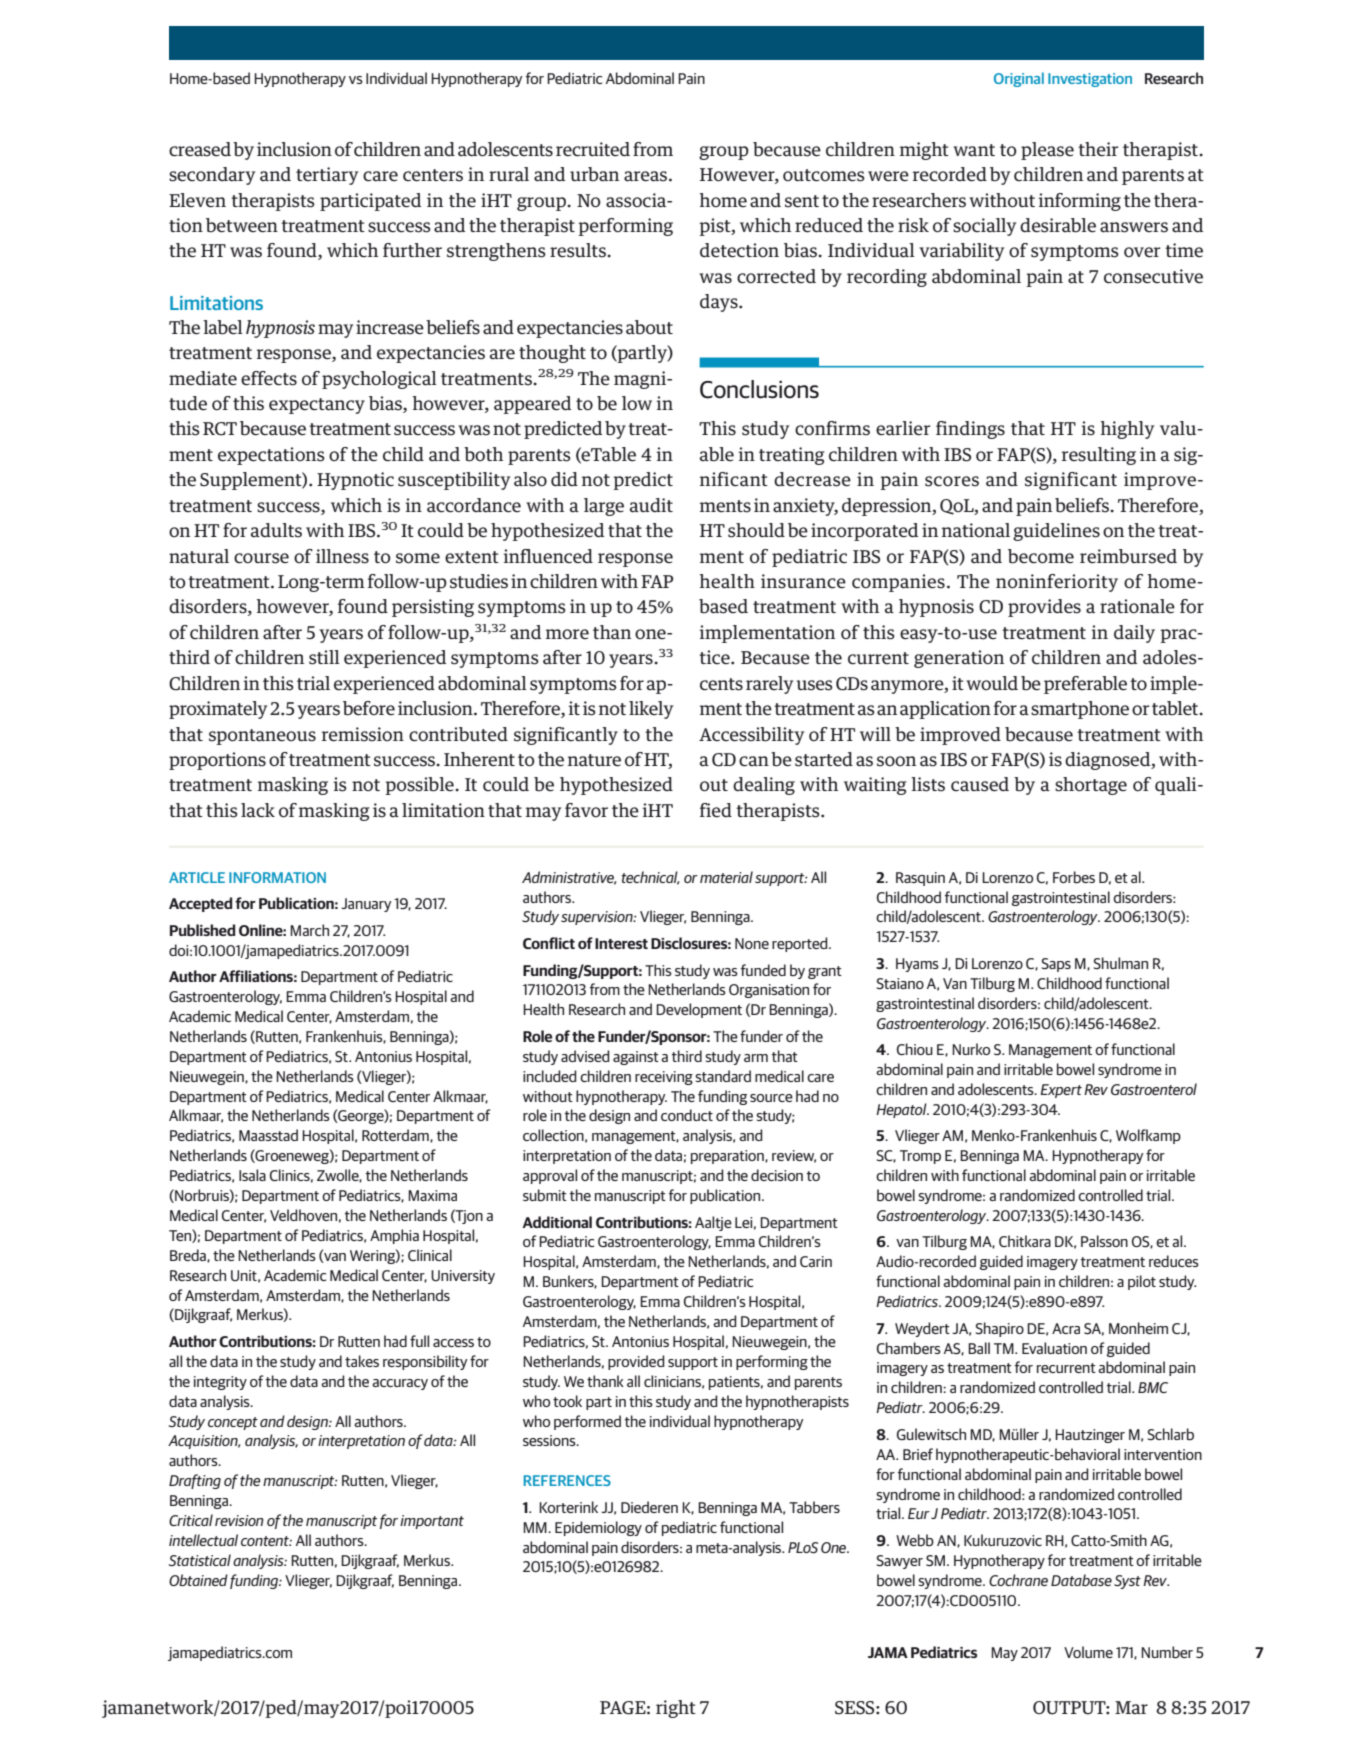 The width and height of the image is (1356, 1755). Describe the element at coordinates (1047, 151) in the image. I see `please` at that location.
